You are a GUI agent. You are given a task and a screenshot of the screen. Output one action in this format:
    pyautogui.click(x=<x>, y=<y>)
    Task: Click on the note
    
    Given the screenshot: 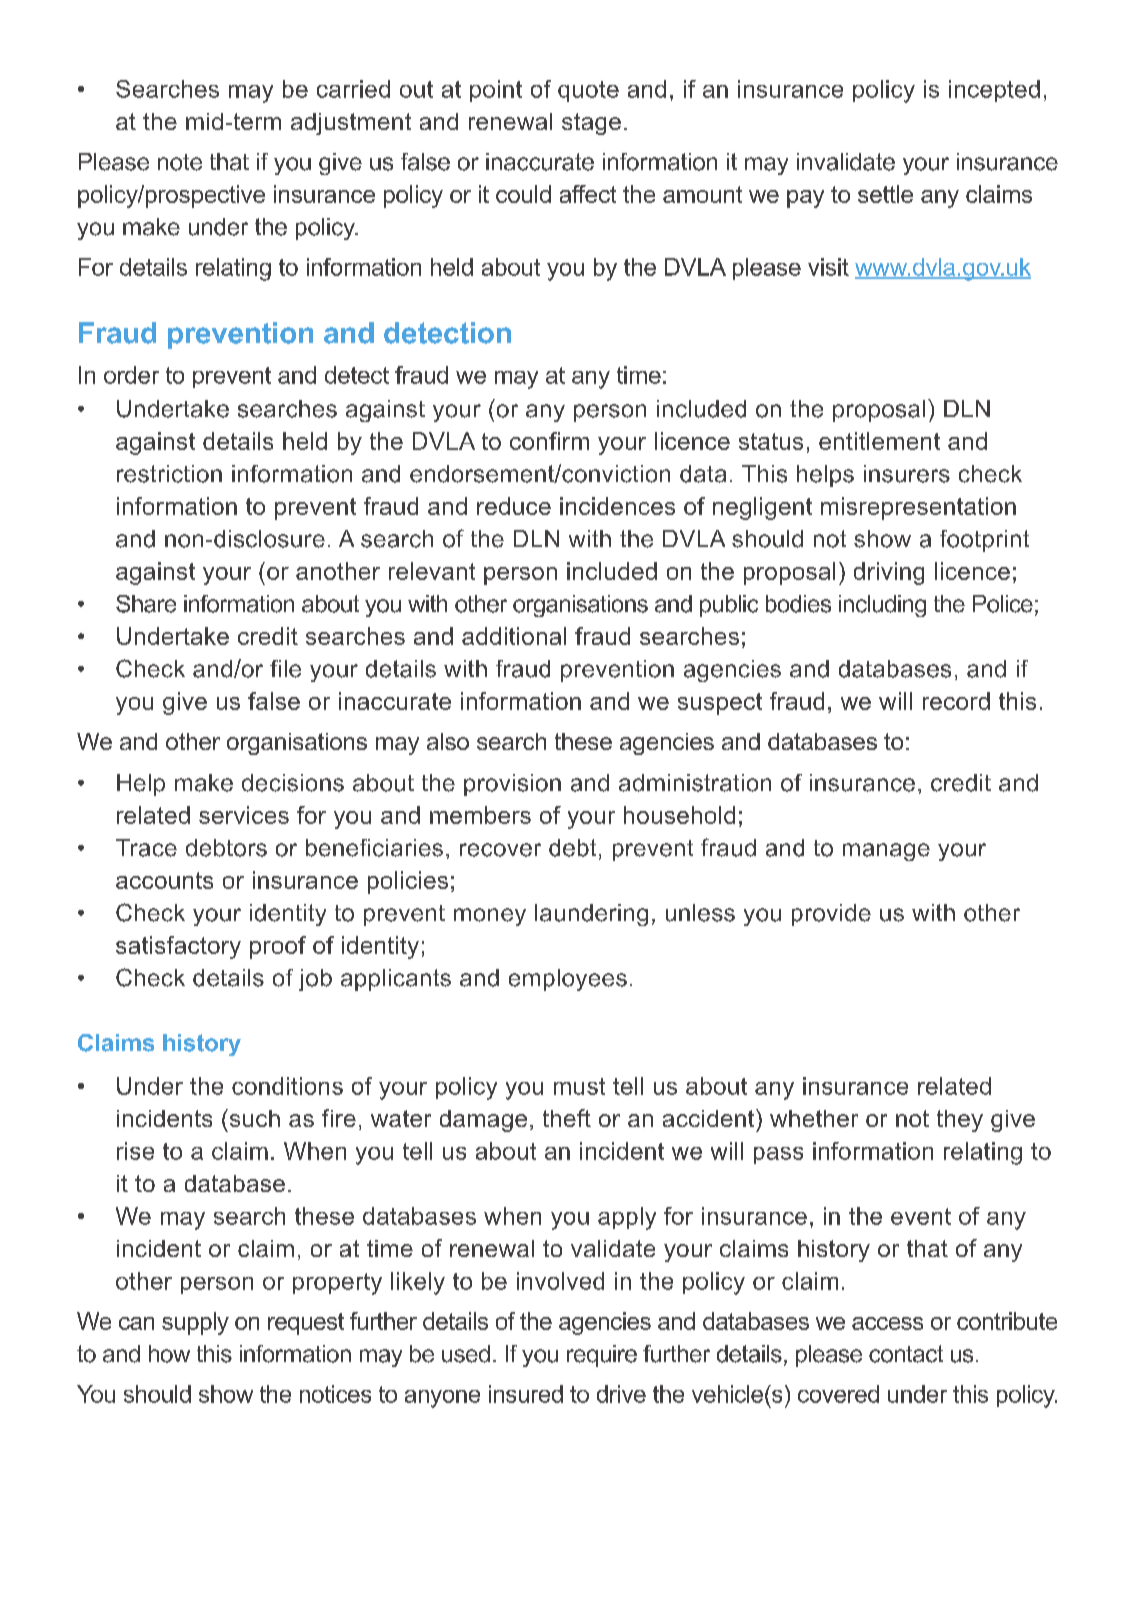 What is the action you would take?
    pyautogui.click(x=180, y=162)
